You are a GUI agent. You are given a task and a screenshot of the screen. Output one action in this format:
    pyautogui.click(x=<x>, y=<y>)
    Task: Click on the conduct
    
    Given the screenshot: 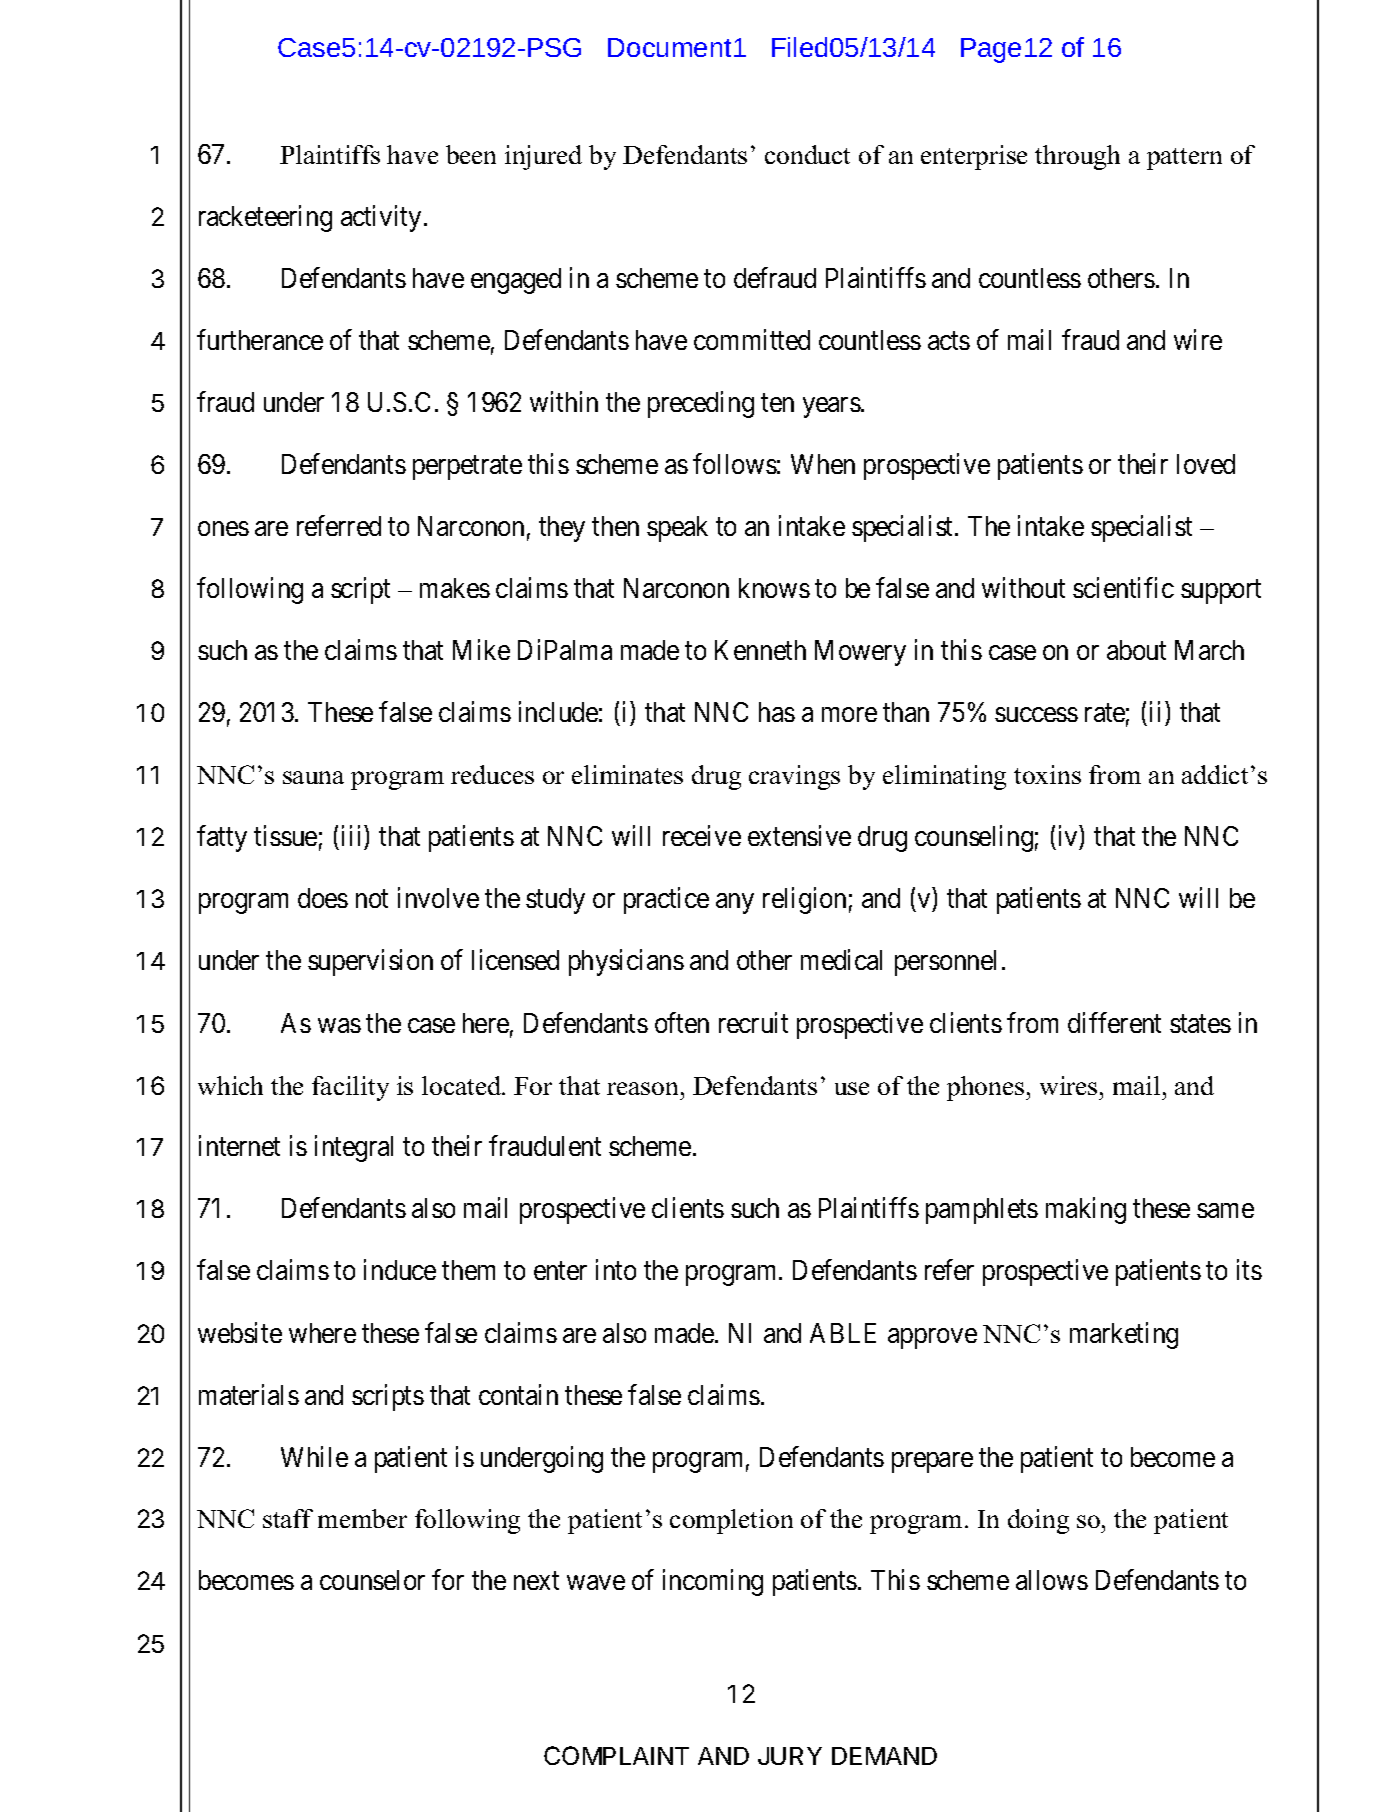 What is the action you would take?
    pyautogui.click(x=807, y=154)
